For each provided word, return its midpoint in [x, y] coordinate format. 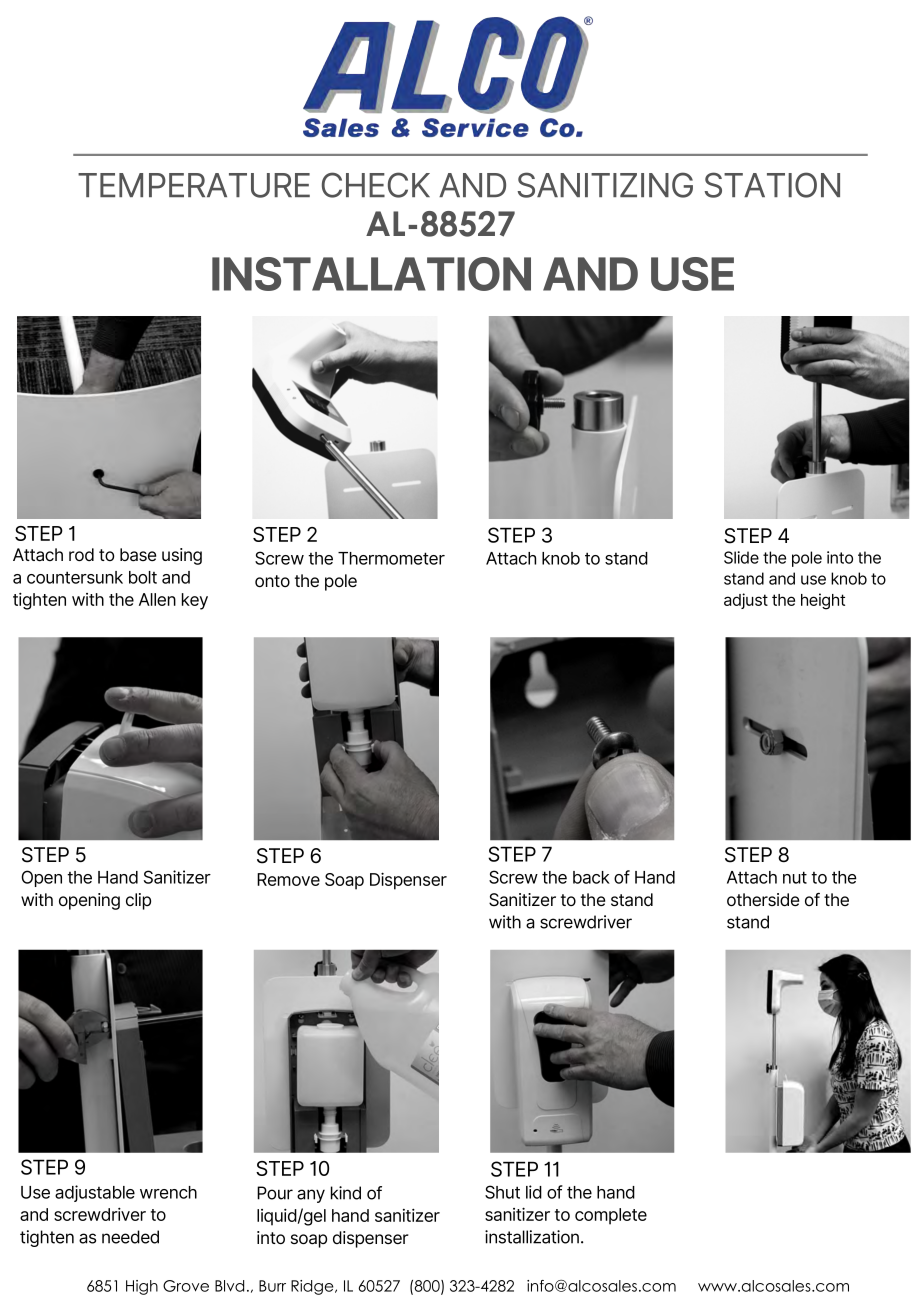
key [195, 601]
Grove [186, 1286]
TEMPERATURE [194, 185]
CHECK [376, 185]
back [591, 877]
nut [795, 877]
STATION [772, 185]
